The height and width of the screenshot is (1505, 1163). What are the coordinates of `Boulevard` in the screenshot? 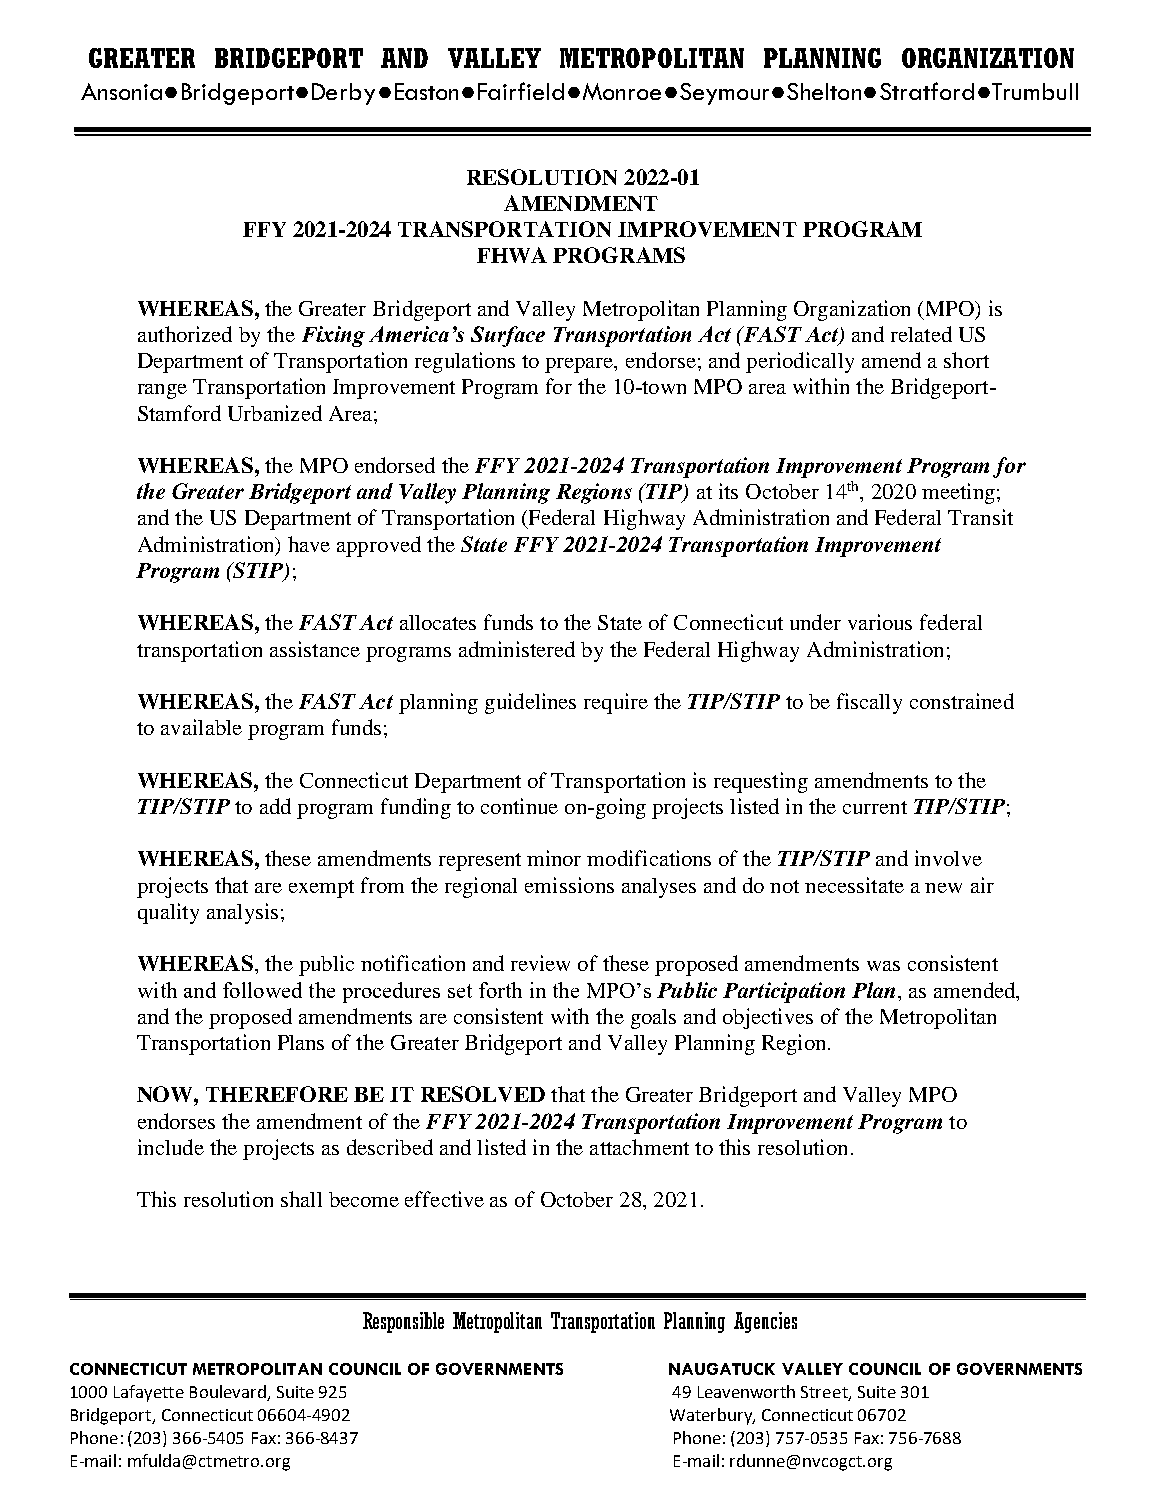 It's located at (228, 1391).
